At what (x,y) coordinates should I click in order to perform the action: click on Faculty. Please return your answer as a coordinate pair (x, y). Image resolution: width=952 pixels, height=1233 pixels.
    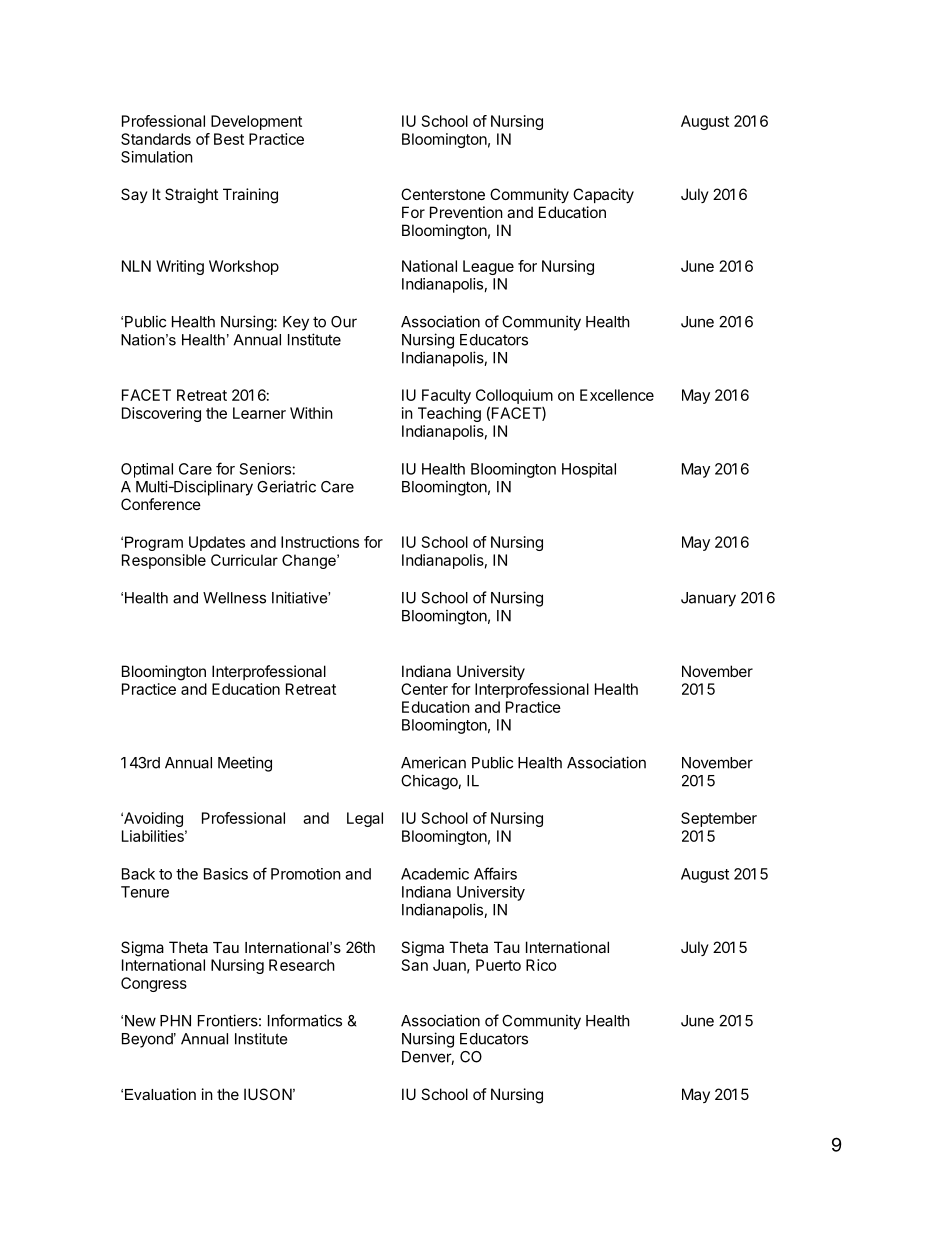
    Looking at the image, I should click on (446, 396).
